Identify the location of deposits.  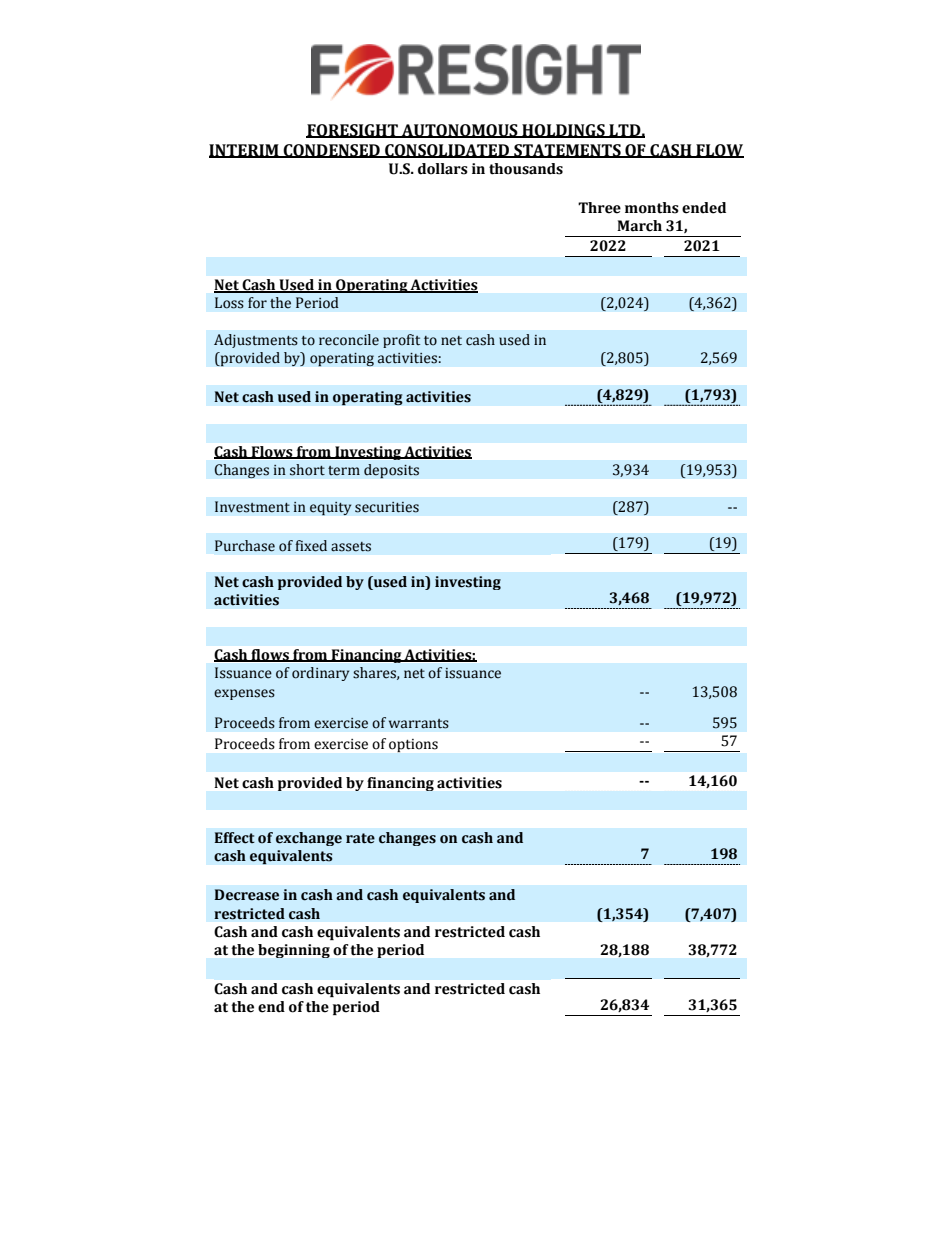
(391, 471).
